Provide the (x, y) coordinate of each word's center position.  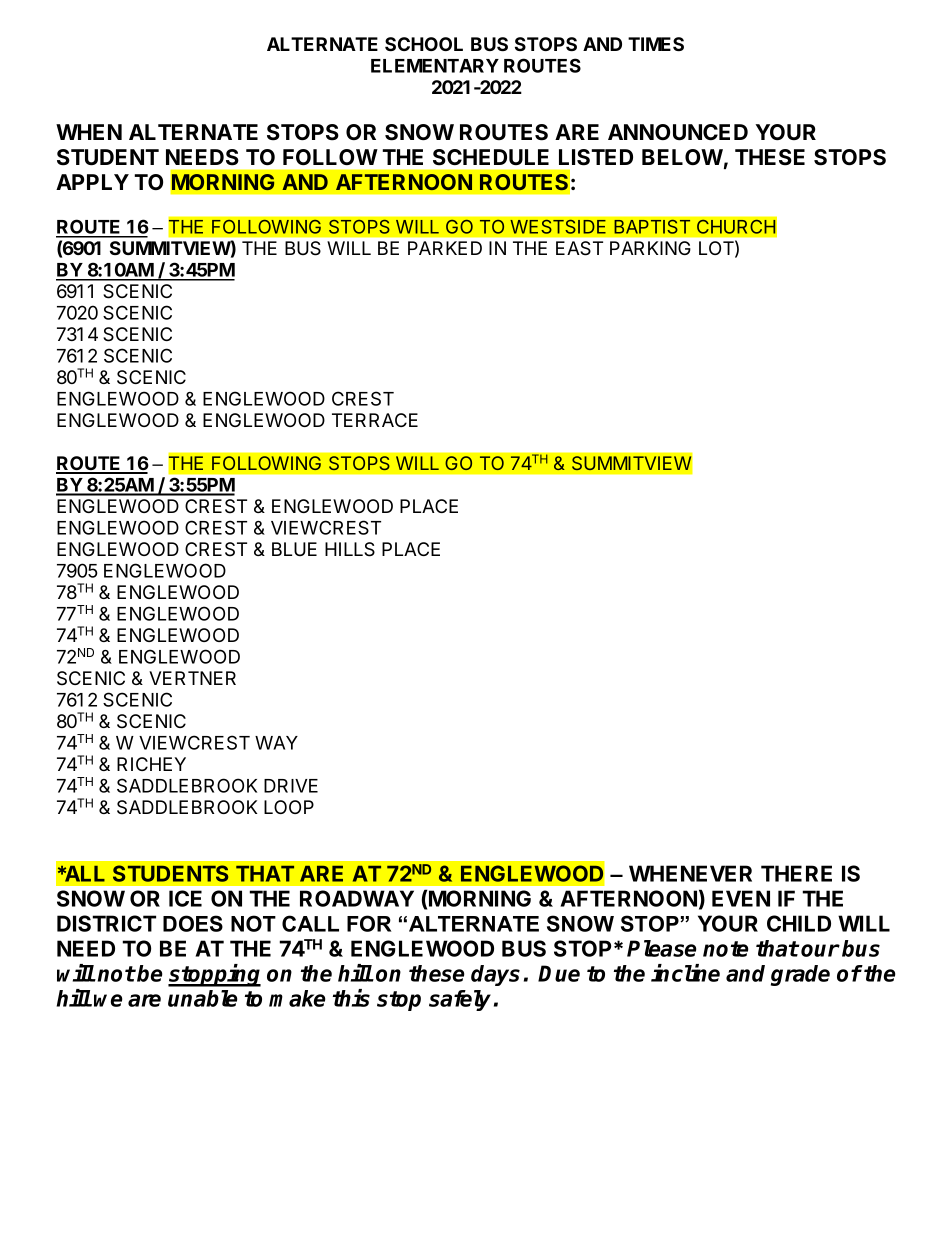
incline (685, 973)
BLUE (294, 549)
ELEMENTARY (435, 66)
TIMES (656, 44)
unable (202, 998)
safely (460, 1000)
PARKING (650, 248)
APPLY (92, 182)
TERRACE (375, 420)
